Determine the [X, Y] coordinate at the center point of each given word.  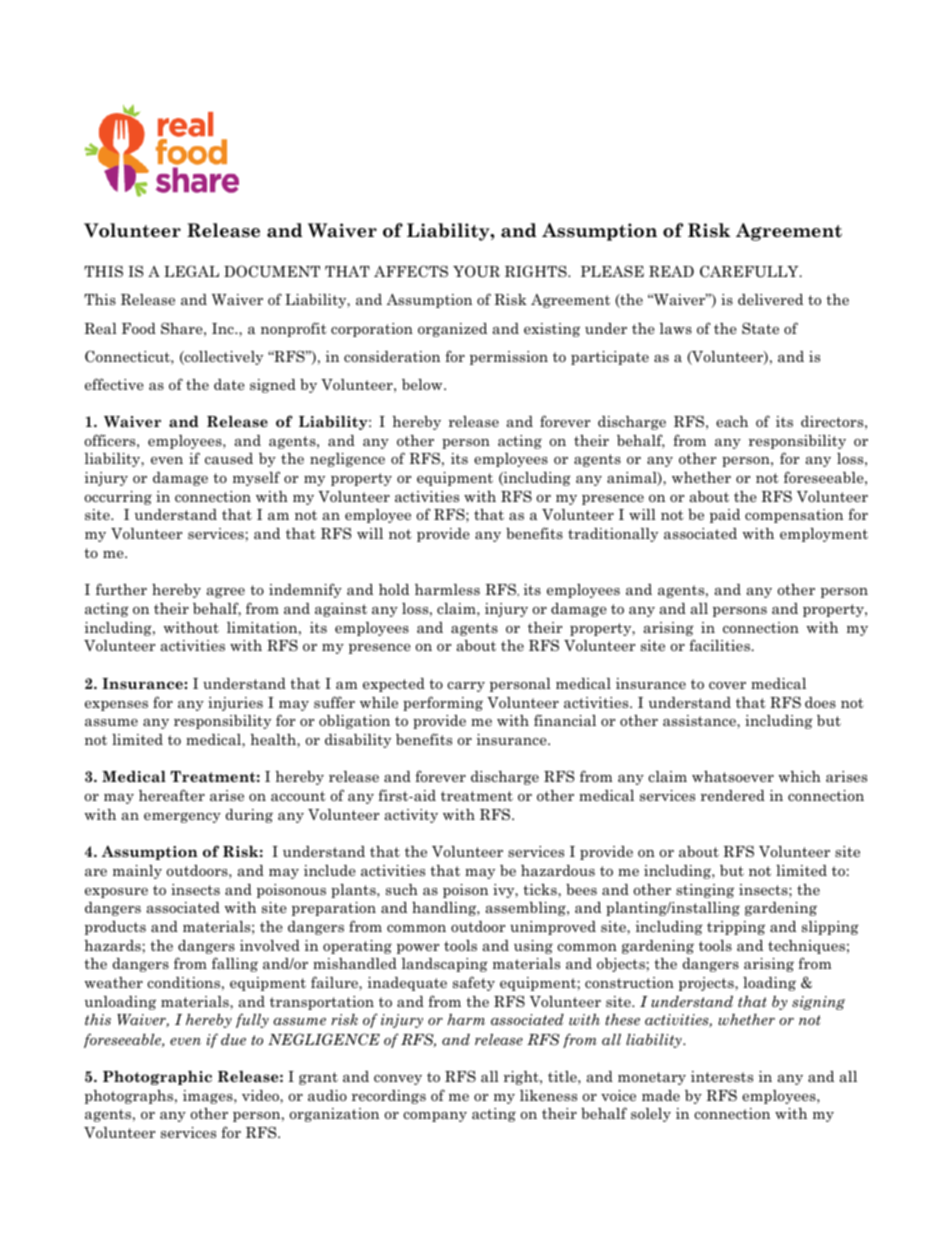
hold [394, 589]
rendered [732, 795]
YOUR [476, 271]
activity [411, 816]
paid [725, 516]
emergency [182, 817]
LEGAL [191, 271]
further [121, 589]
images [209, 1097]
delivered [770, 299]
